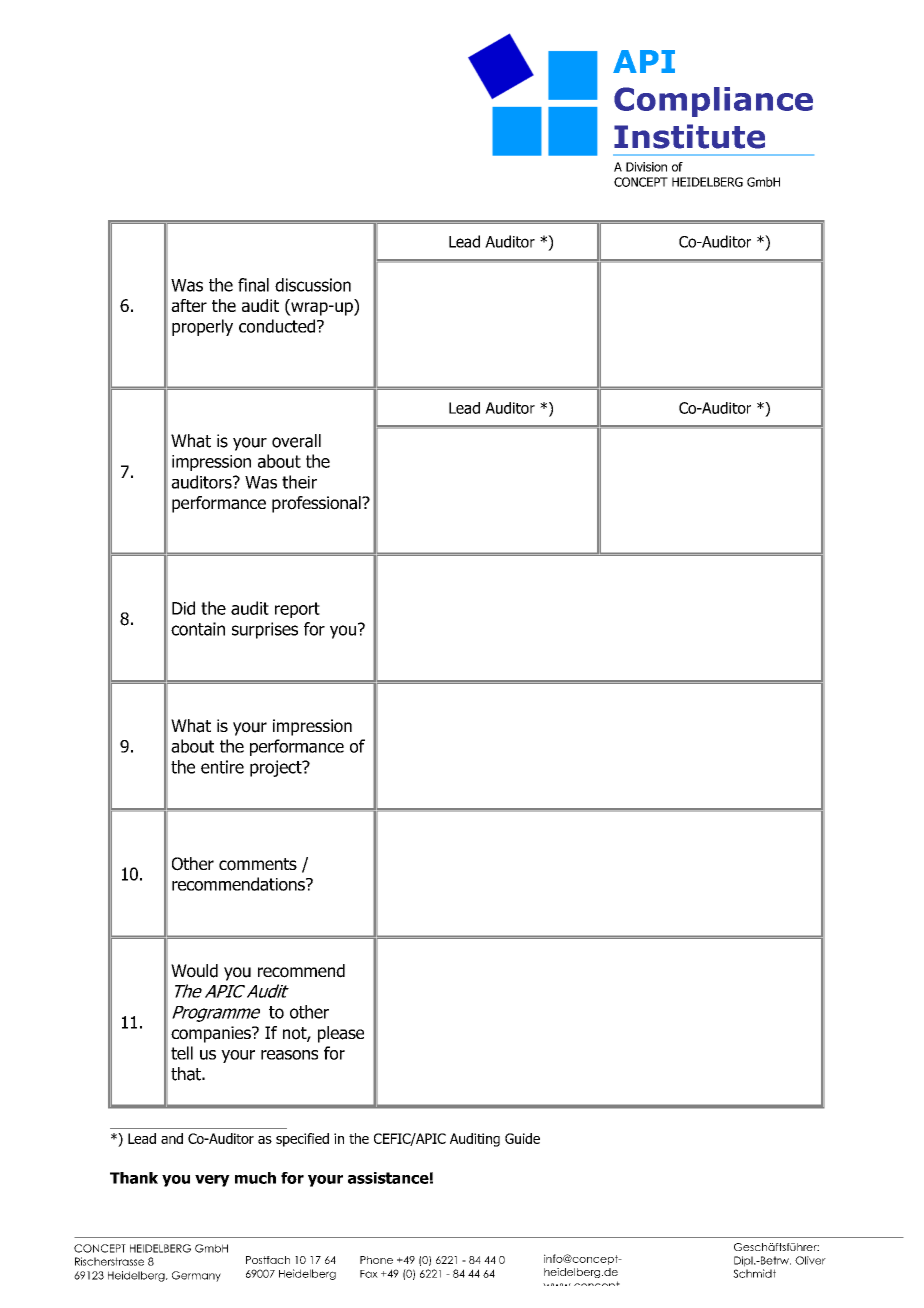 The height and width of the page is (1308, 924). Describe the element at coordinates (198, 629) in the page. I see `contain` at that location.
